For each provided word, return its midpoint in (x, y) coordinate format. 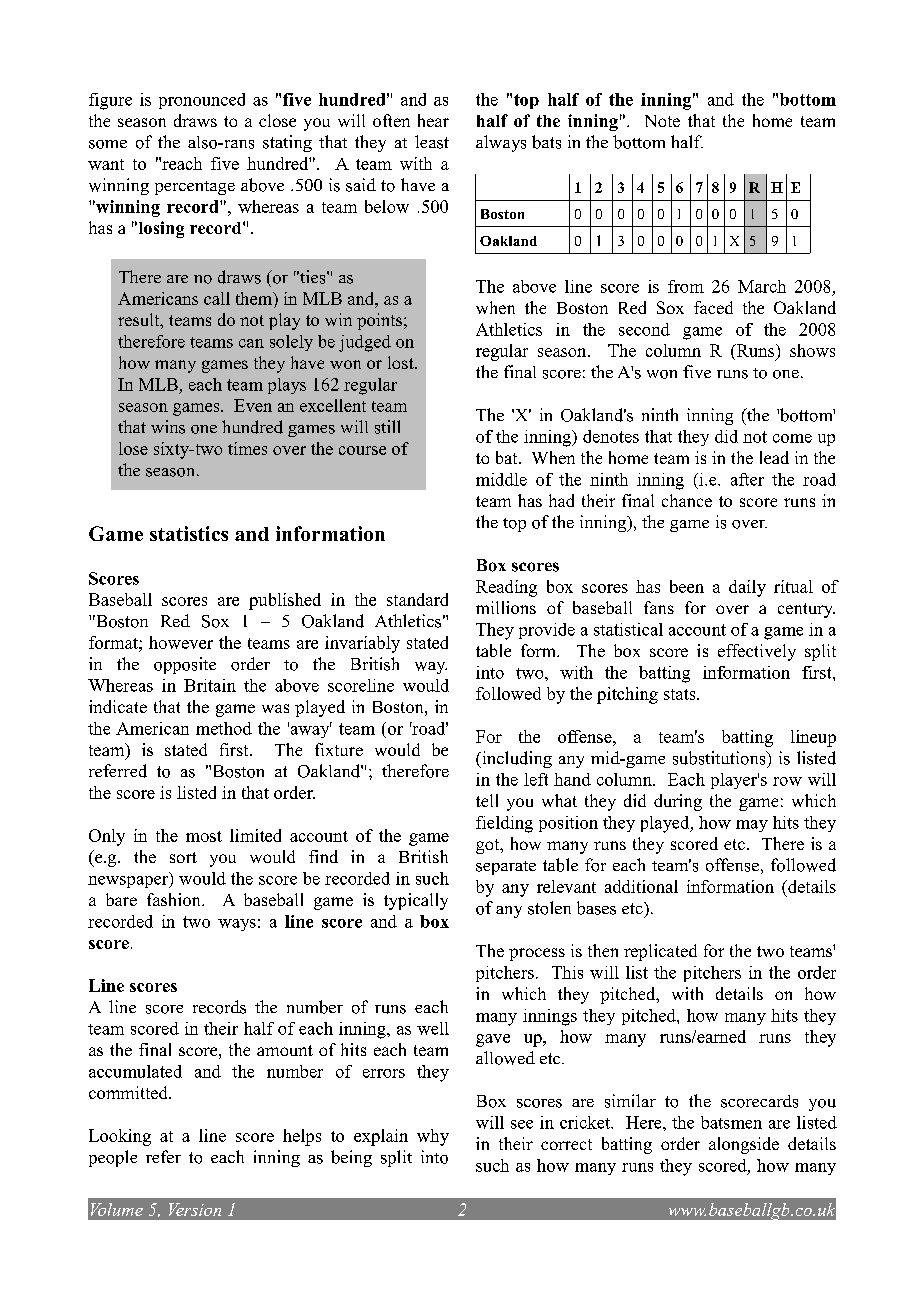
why (433, 1137)
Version (195, 1209)
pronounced (202, 101)
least (432, 142)
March (762, 286)
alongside (744, 1145)
